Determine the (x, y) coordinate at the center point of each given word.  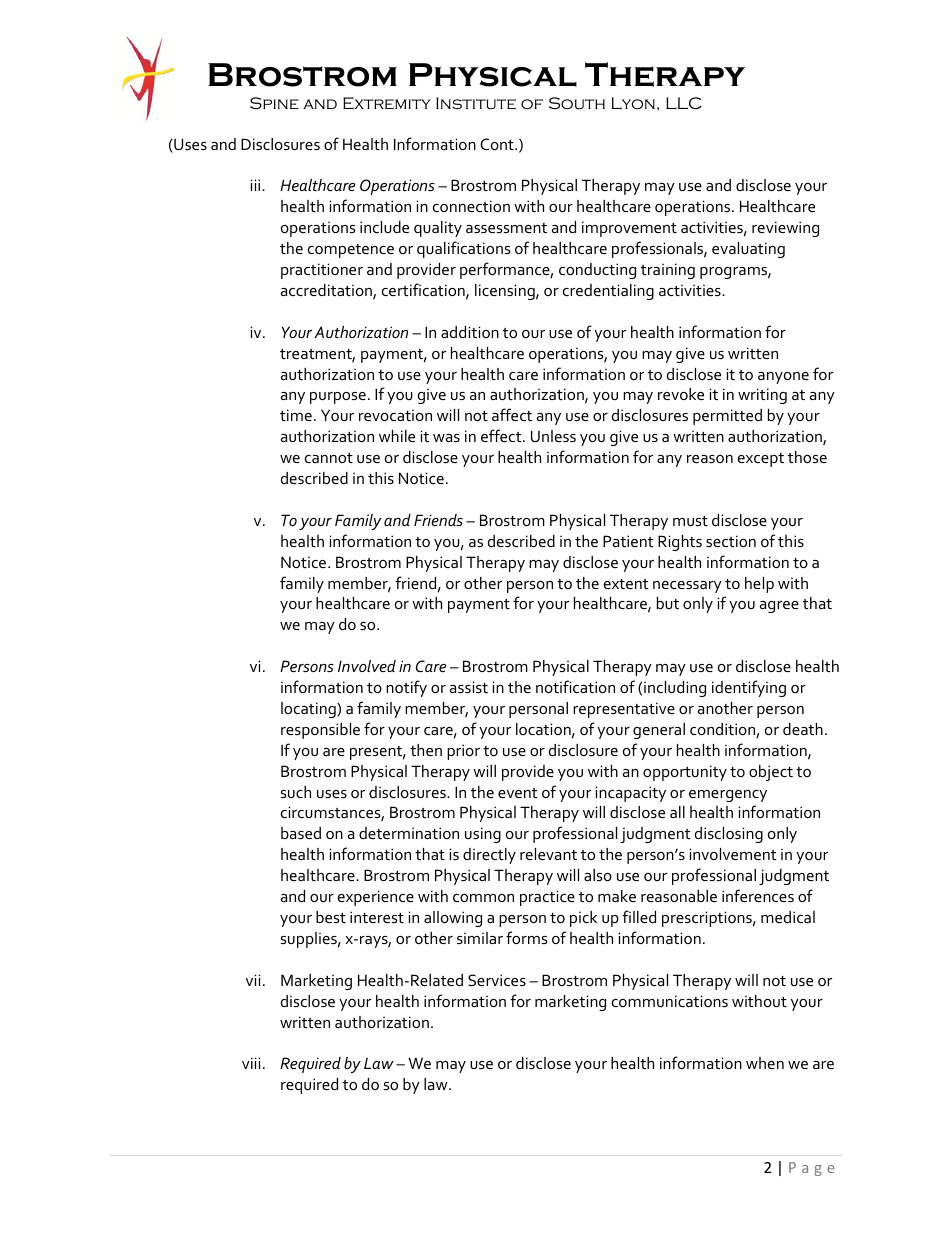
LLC (683, 103)
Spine (274, 103)
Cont (498, 144)
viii (251, 1063)
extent (626, 584)
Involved (367, 666)
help (759, 585)
